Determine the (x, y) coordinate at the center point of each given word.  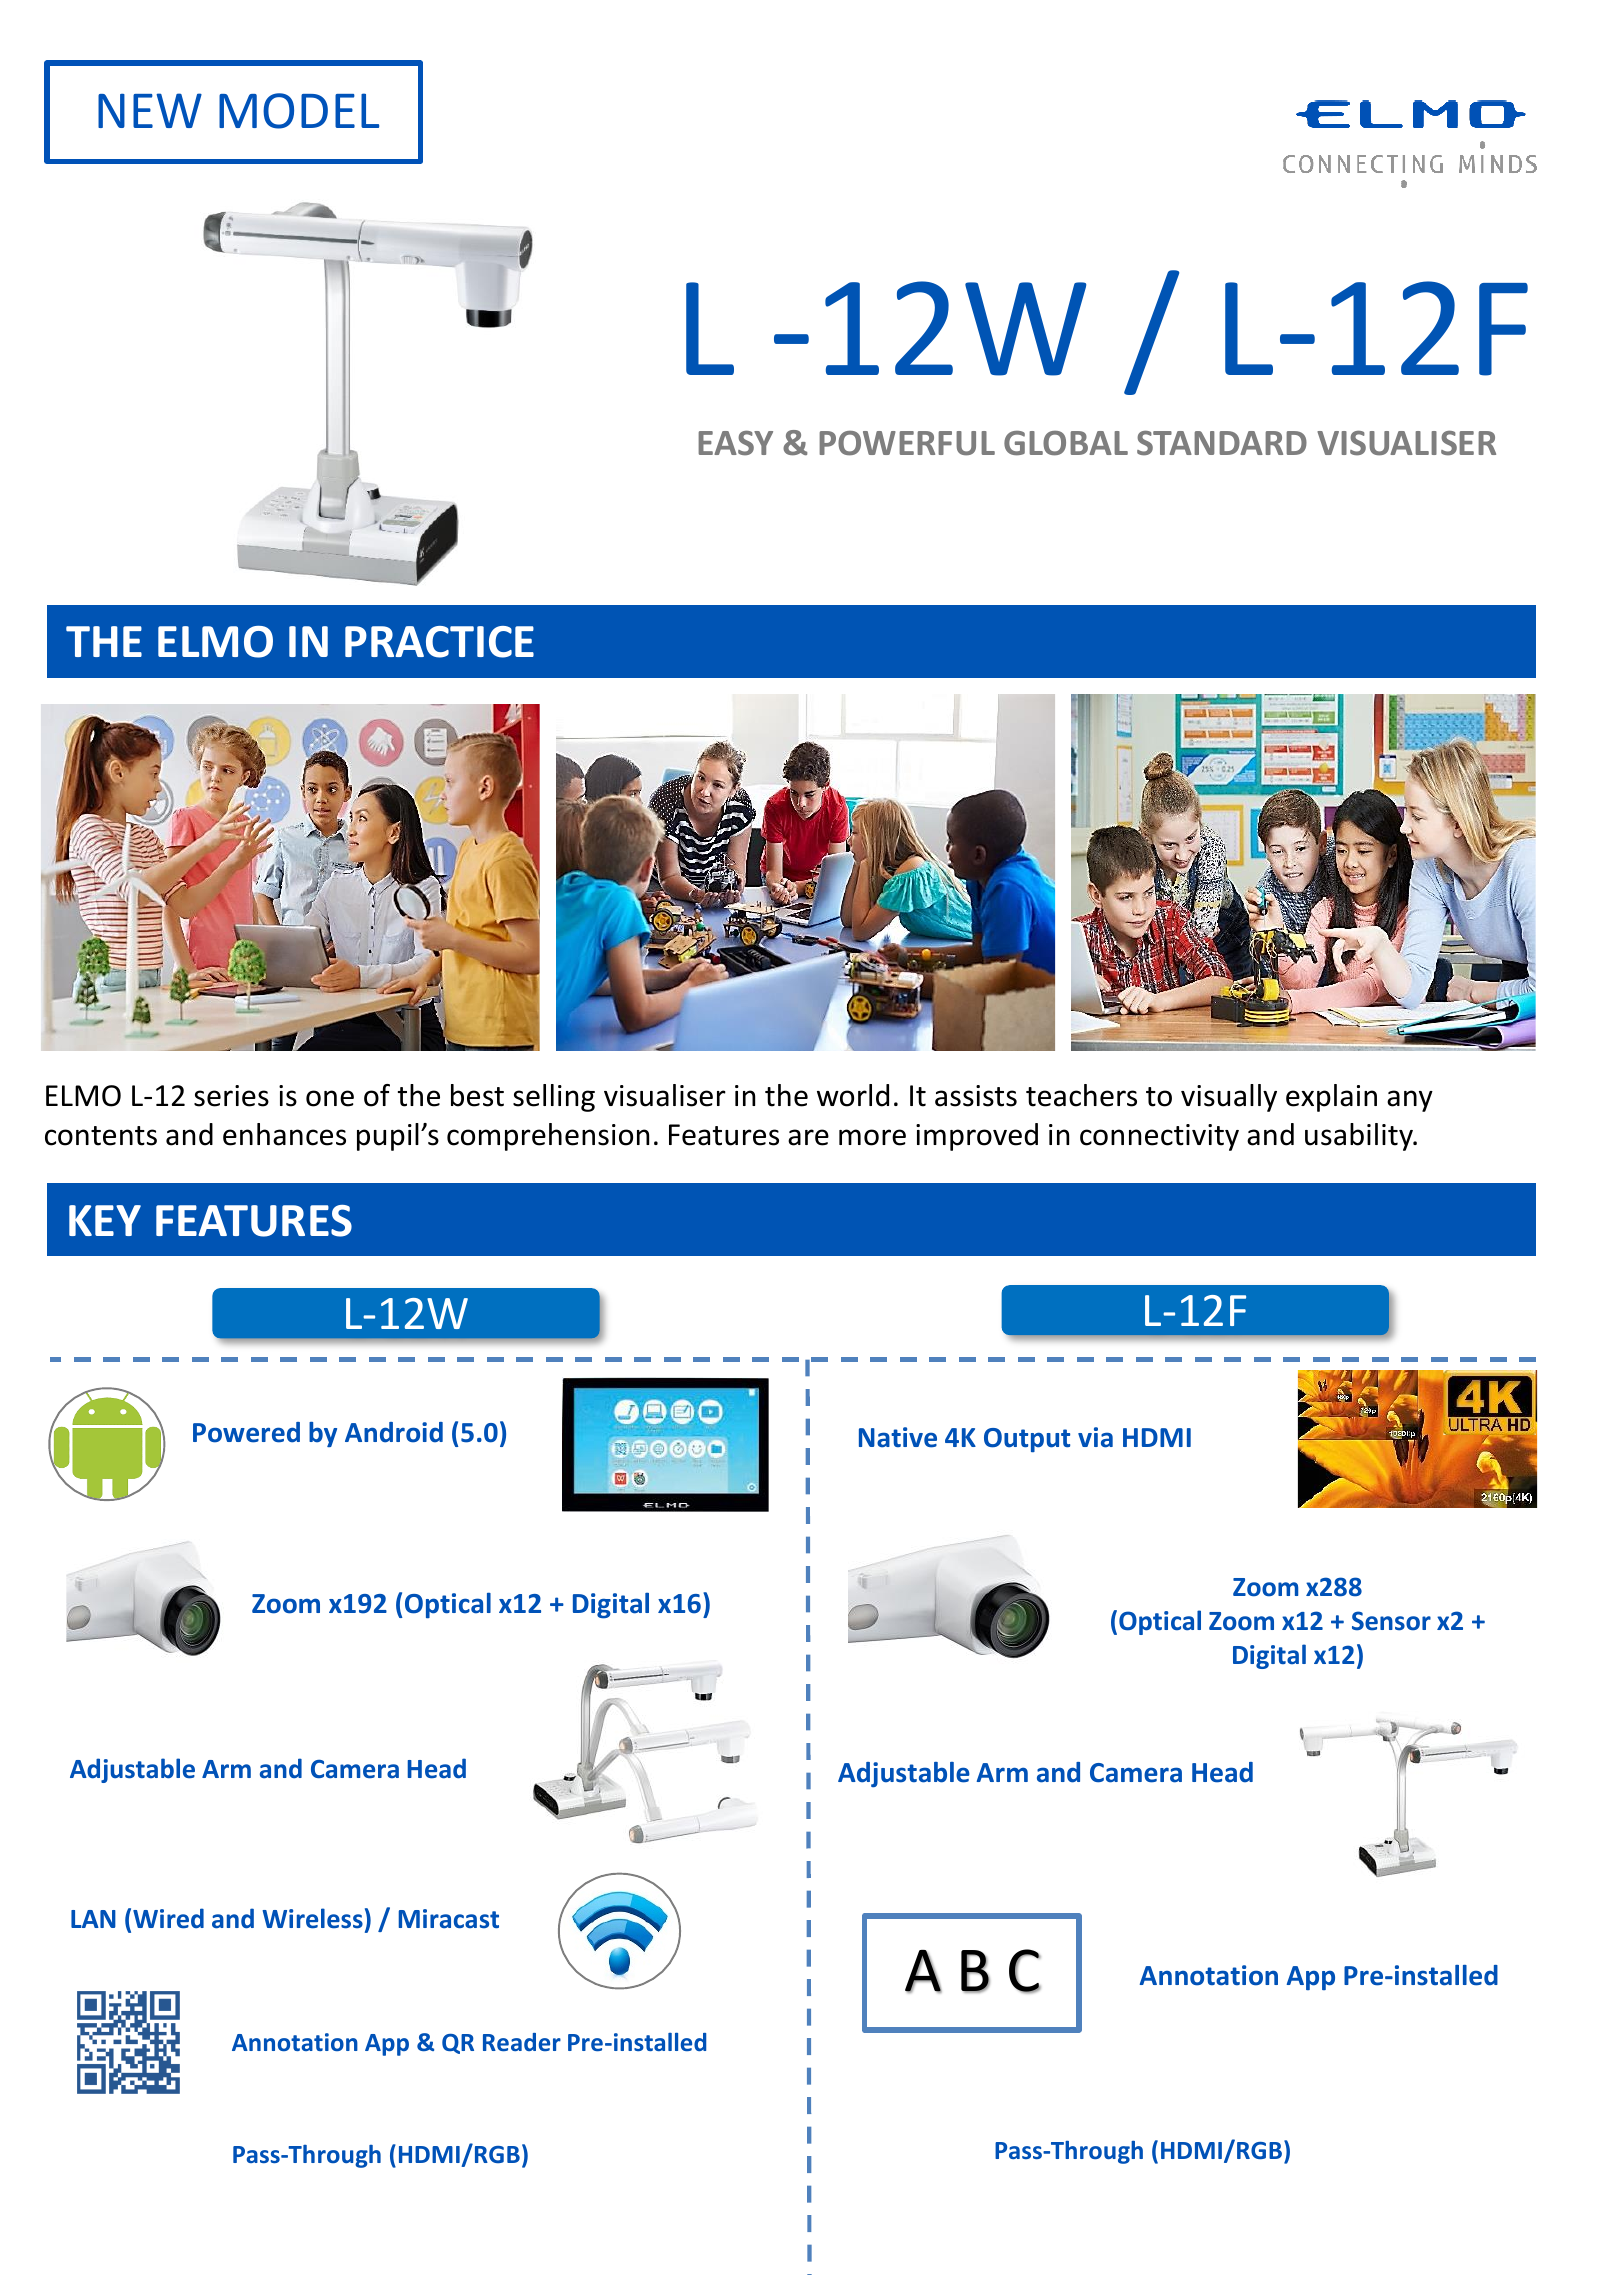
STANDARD (1222, 443)
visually (1229, 1098)
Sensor (1391, 1621)
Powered (246, 1432)
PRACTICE (439, 642)
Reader (522, 2042)
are (808, 1137)
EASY (735, 443)
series (231, 1096)
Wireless (312, 1918)
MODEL (299, 111)
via (1095, 1437)
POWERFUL (907, 443)
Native (898, 1437)
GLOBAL (1066, 443)
